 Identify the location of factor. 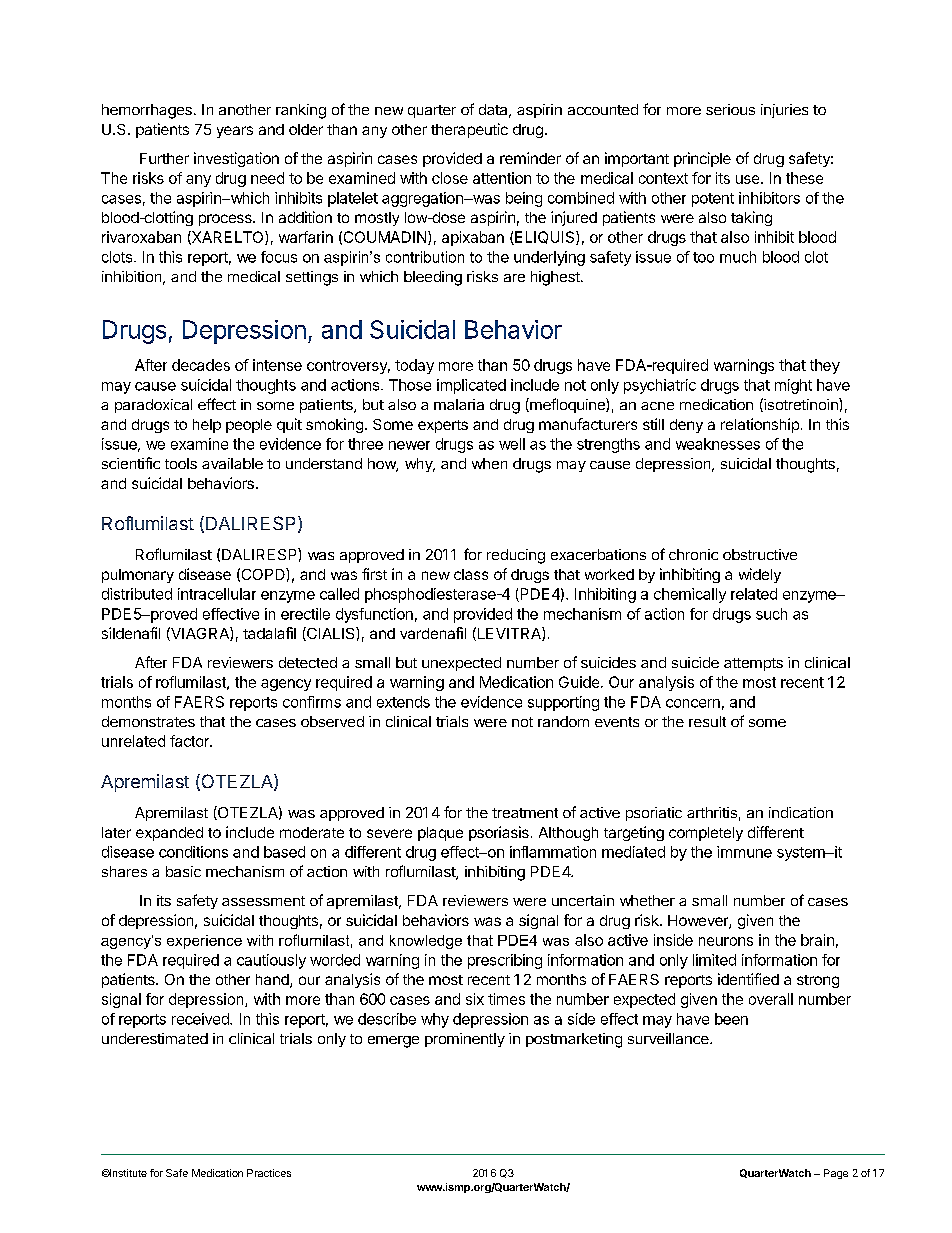
(190, 741).
